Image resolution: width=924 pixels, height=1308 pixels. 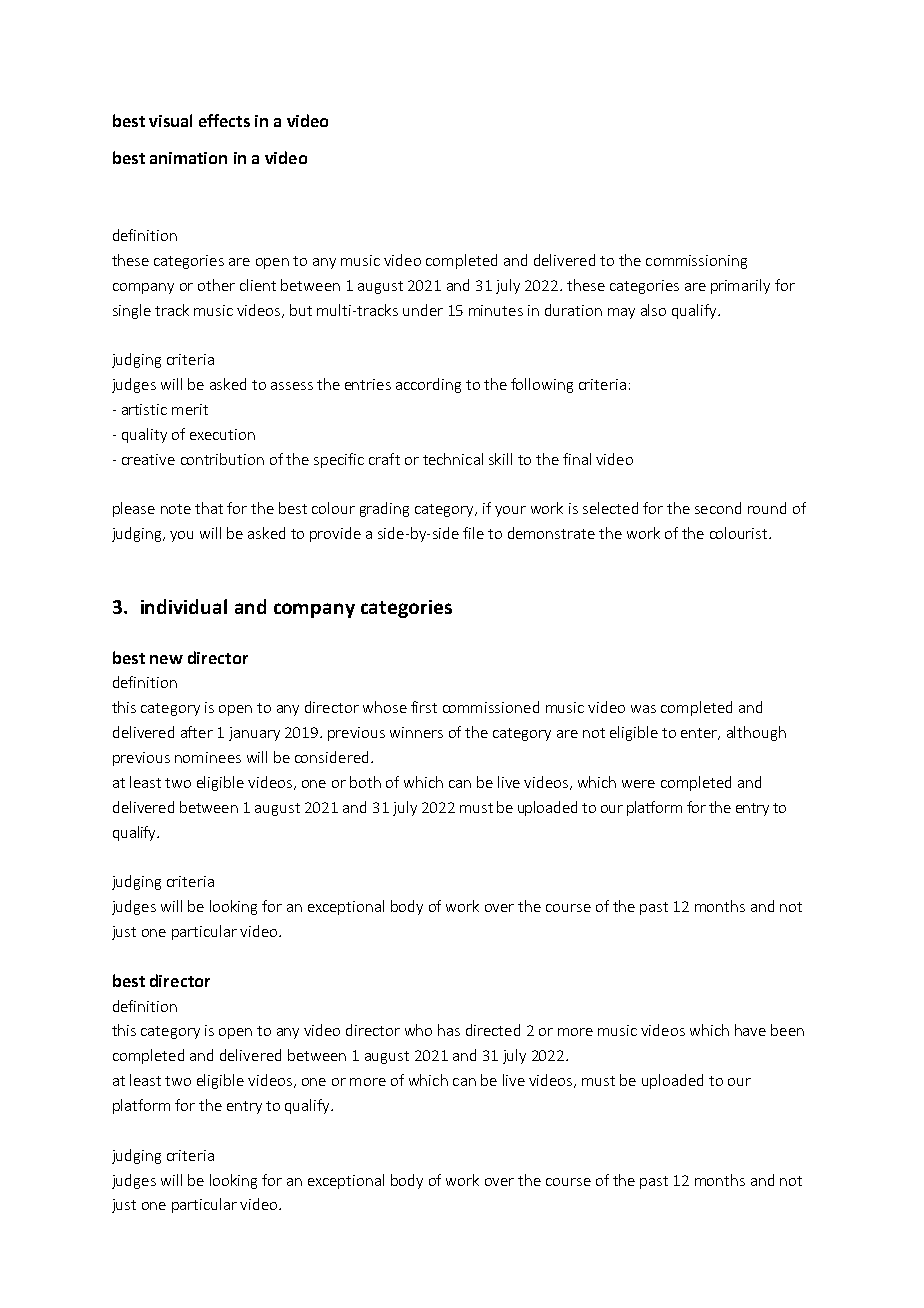 What do you see at coordinates (496, 310) in the screenshot?
I see `minutes` at bounding box center [496, 310].
